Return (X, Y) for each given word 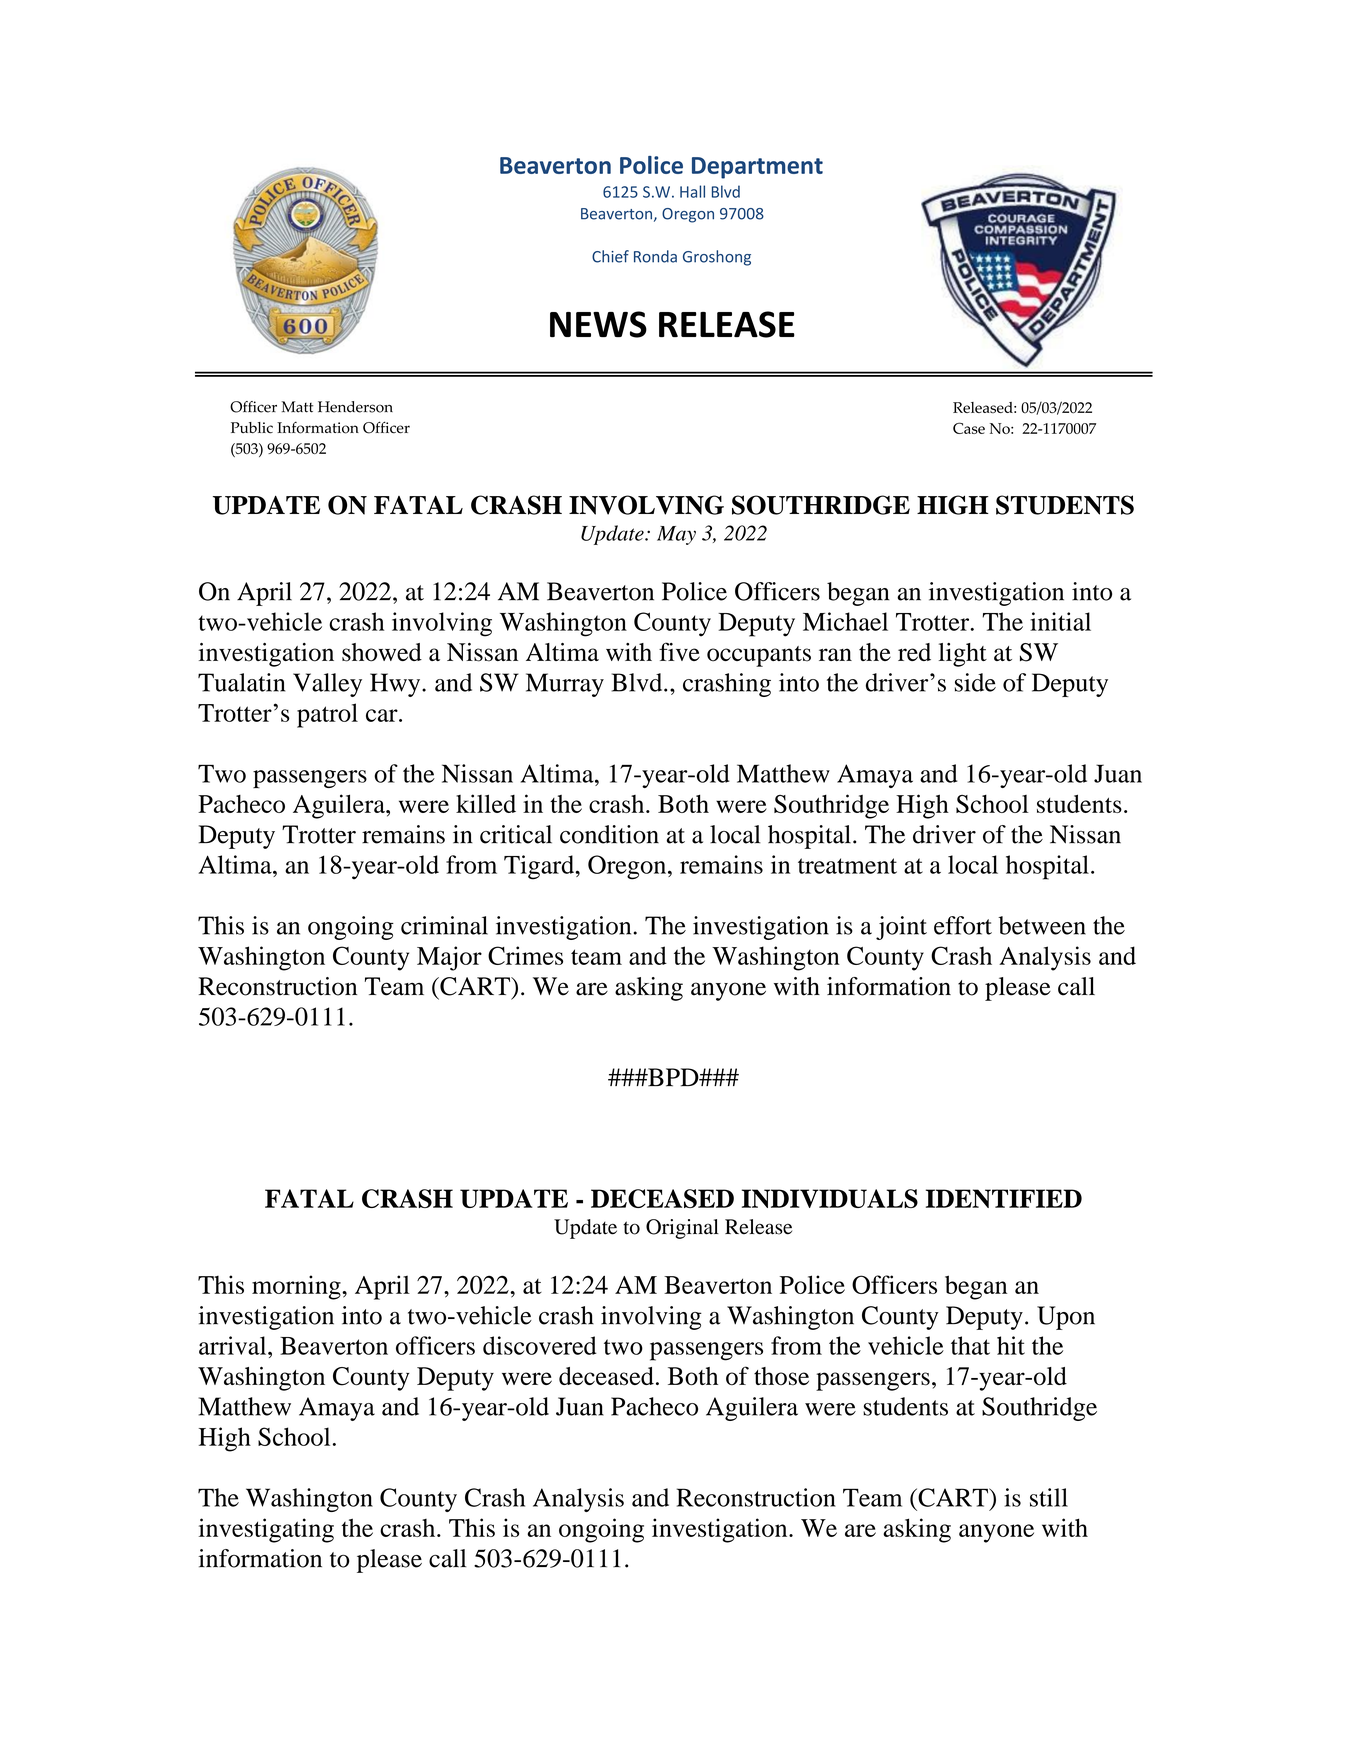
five (679, 651)
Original (682, 1229)
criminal (444, 925)
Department (757, 168)
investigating (266, 1530)
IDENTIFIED (1004, 1198)
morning (297, 1287)
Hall (692, 191)
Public (252, 428)
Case (969, 428)
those (781, 1376)
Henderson (355, 407)
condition (609, 834)
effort (963, 925)
